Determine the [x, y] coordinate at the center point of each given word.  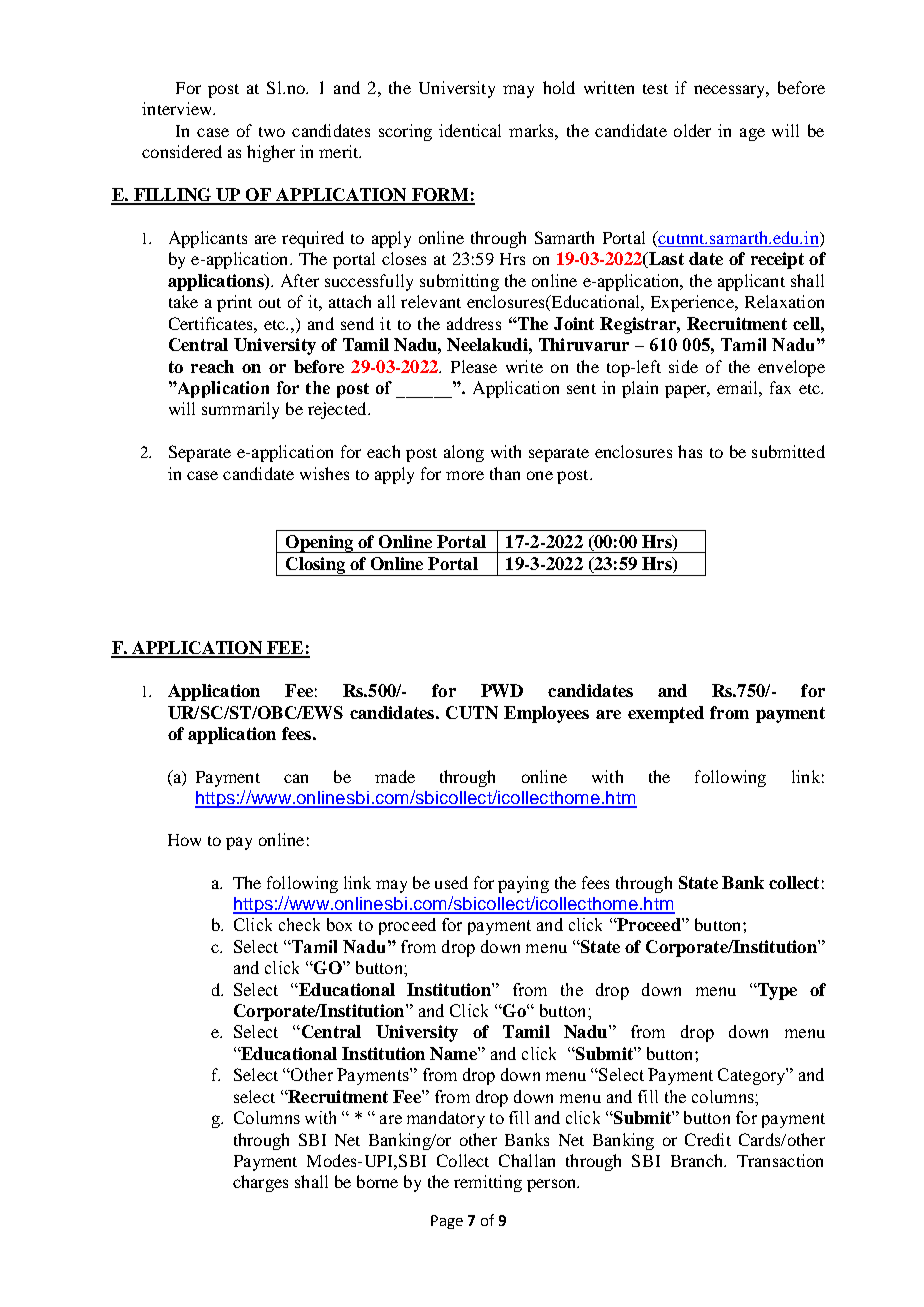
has [690, 451]
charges [260, 1183]
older [692, 130]
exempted [666, 714]
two [272, 132]
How [184, 840]
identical [470, 130]
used [451, 882]
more [465, 475]
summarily [240, 410]
